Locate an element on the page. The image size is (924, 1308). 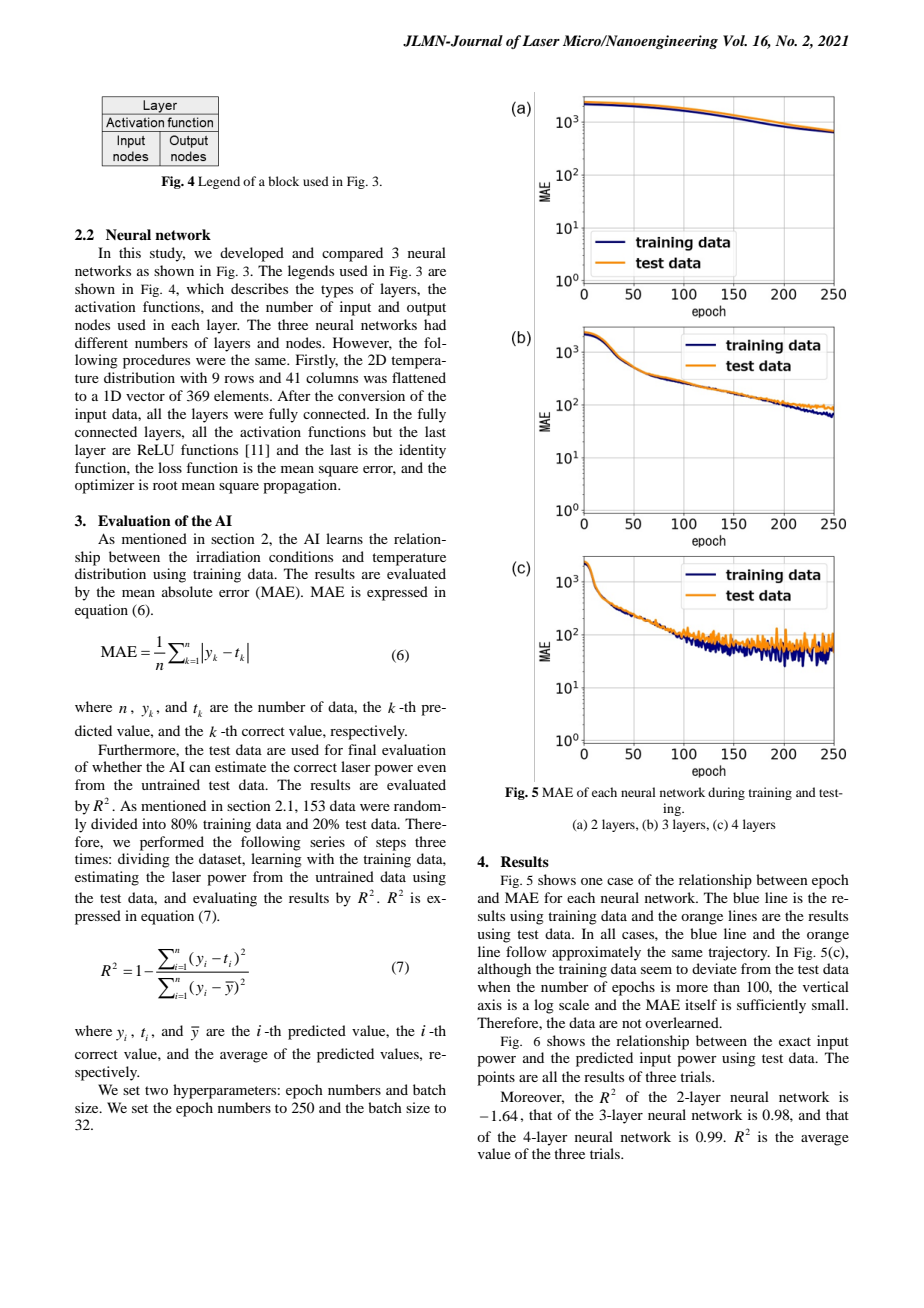
points is located at coordinates (496, 1078).
